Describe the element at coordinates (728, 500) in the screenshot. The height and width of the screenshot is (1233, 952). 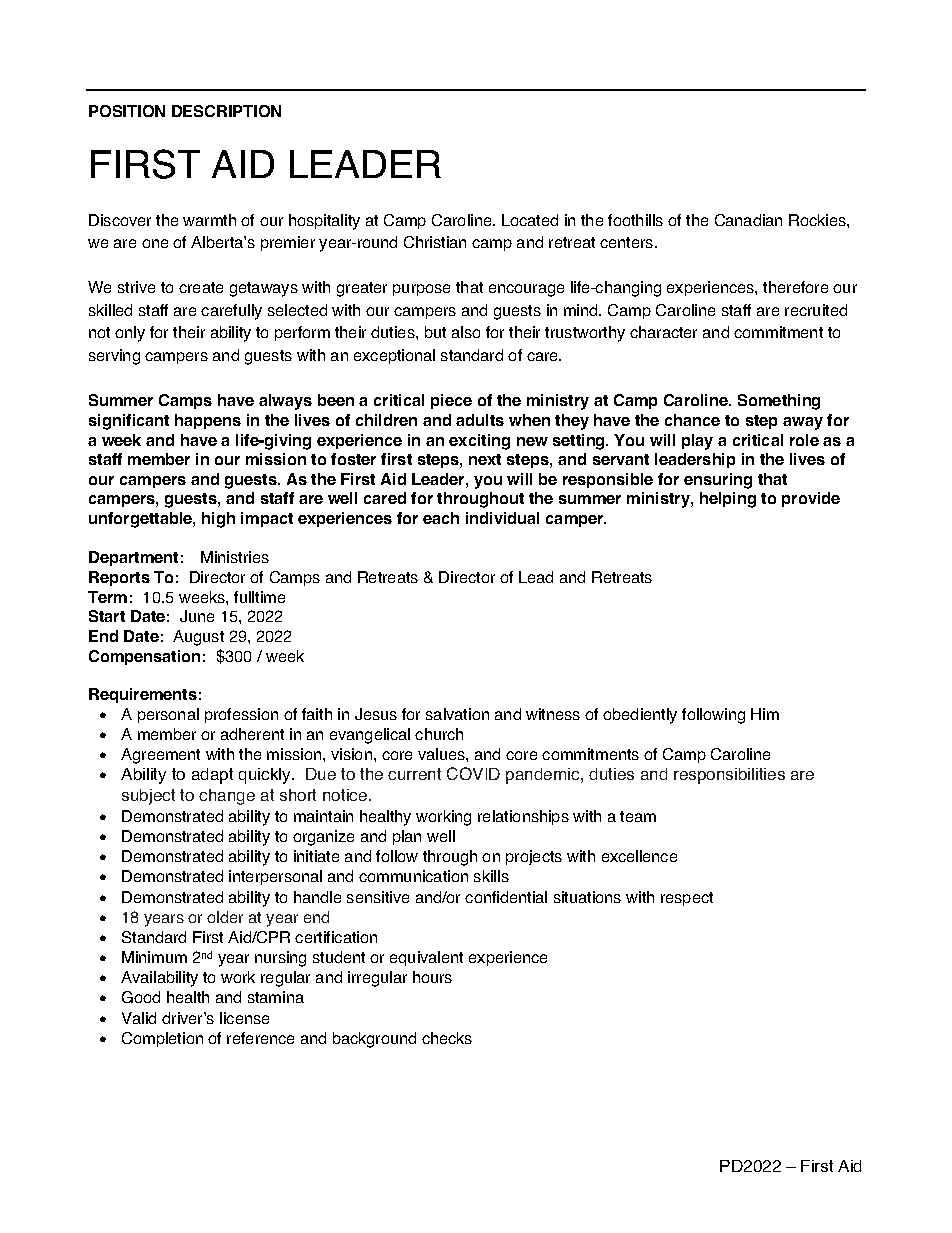
I see `helping` at that location.
